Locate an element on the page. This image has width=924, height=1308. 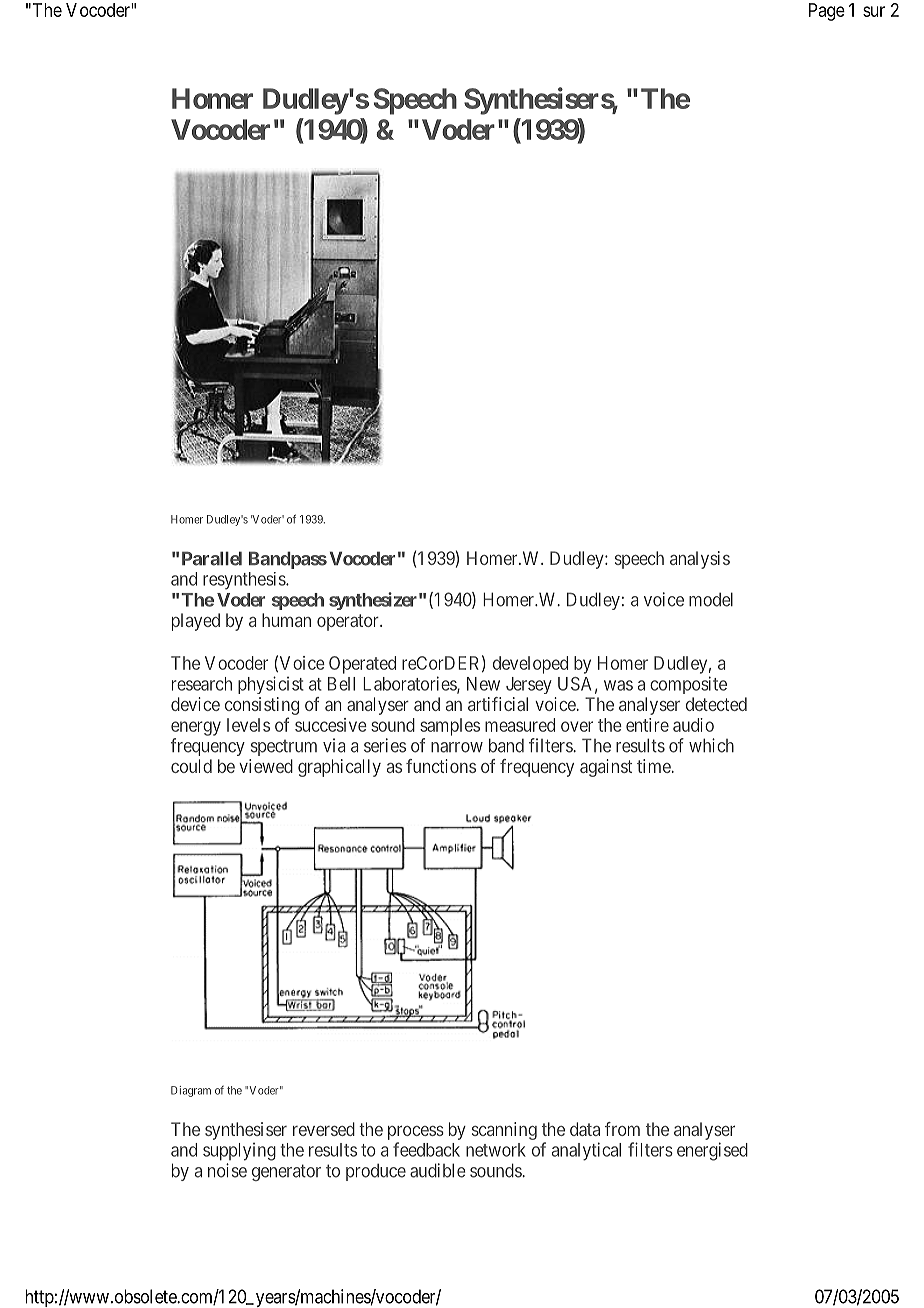
energised is located at coordinates (712, 1151).
